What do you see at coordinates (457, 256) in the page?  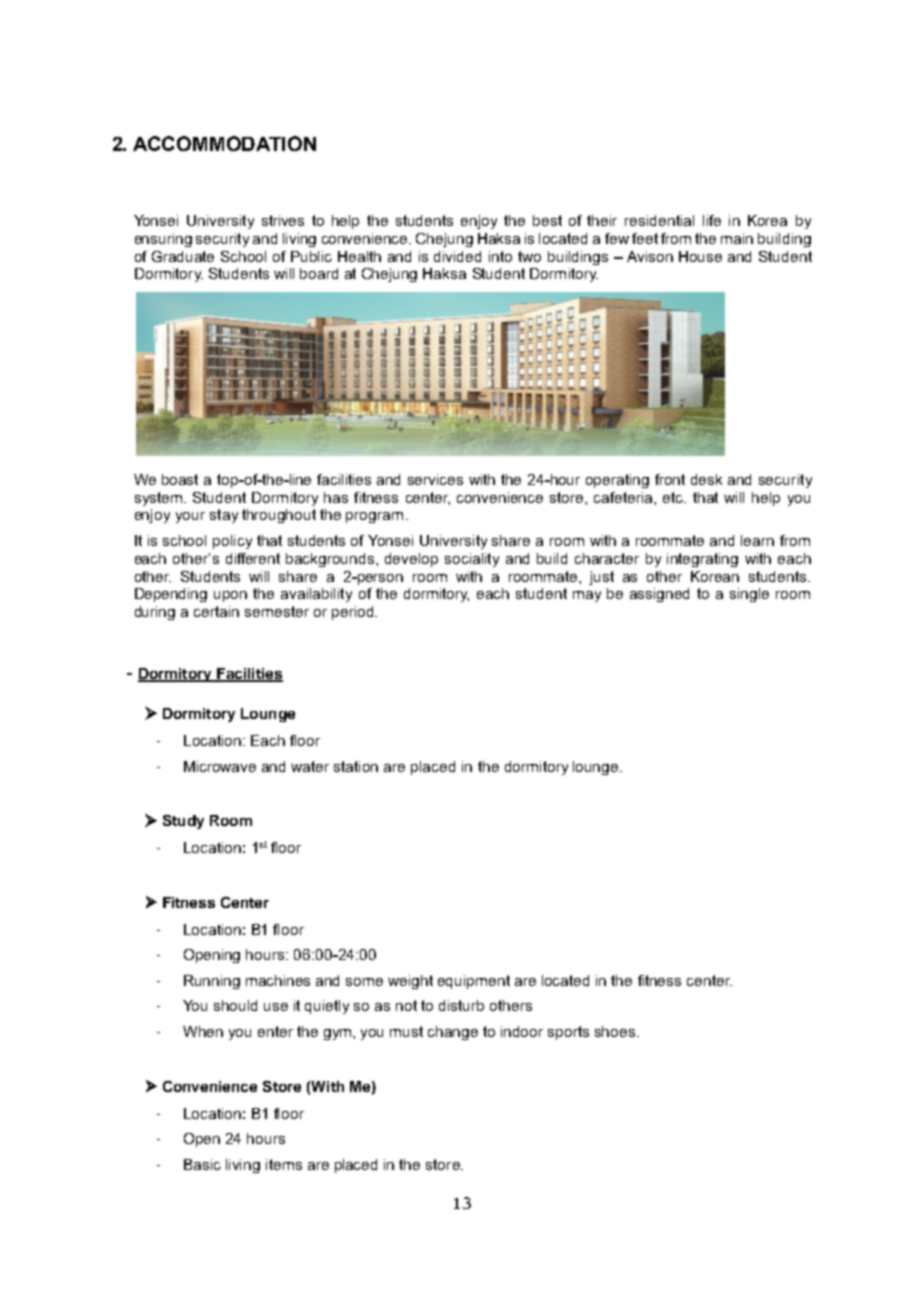 I see `divided` at bounding box center [457, 256].
